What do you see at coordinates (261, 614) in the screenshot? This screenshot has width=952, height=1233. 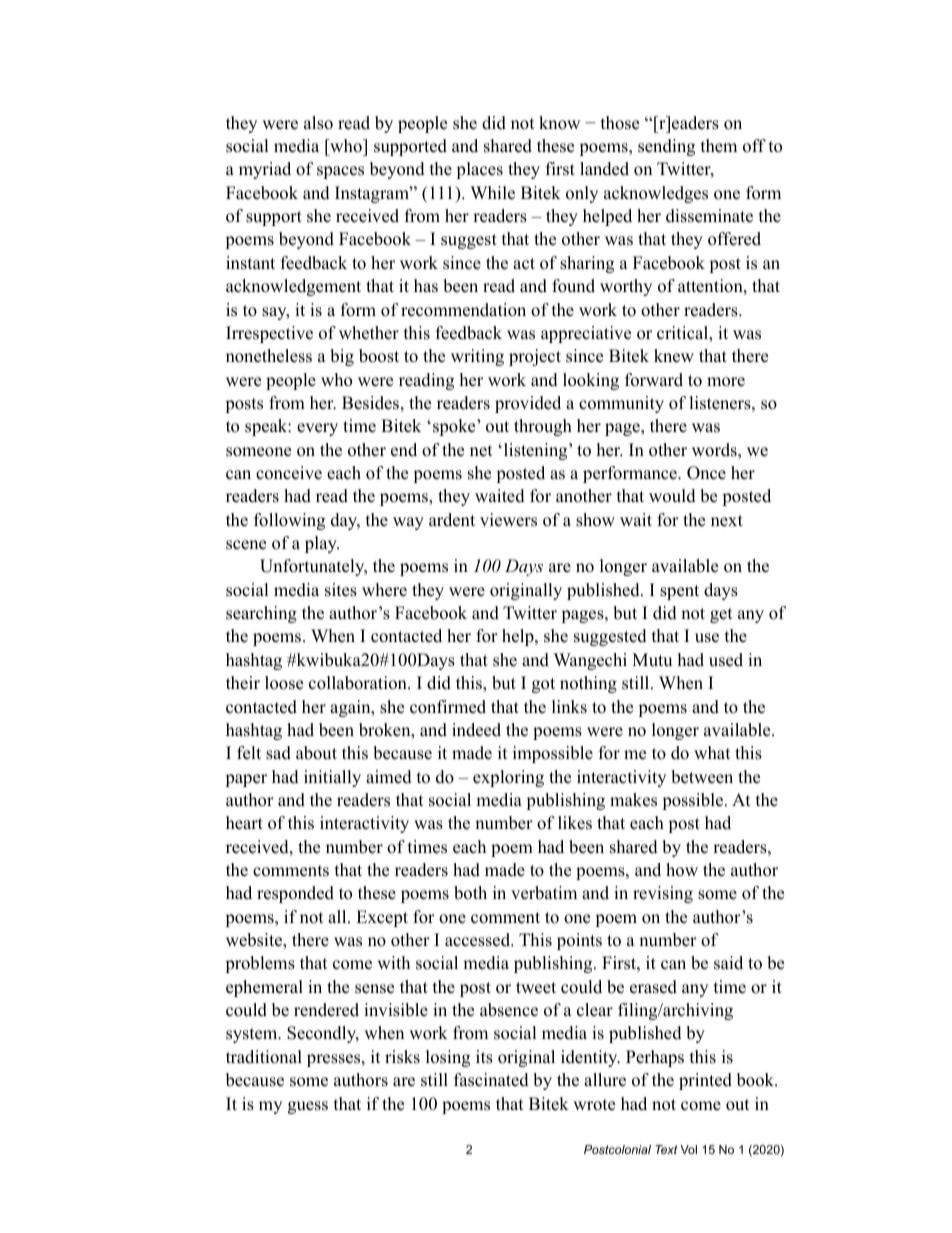 I see `searching` at bounding box center [261, 614].
